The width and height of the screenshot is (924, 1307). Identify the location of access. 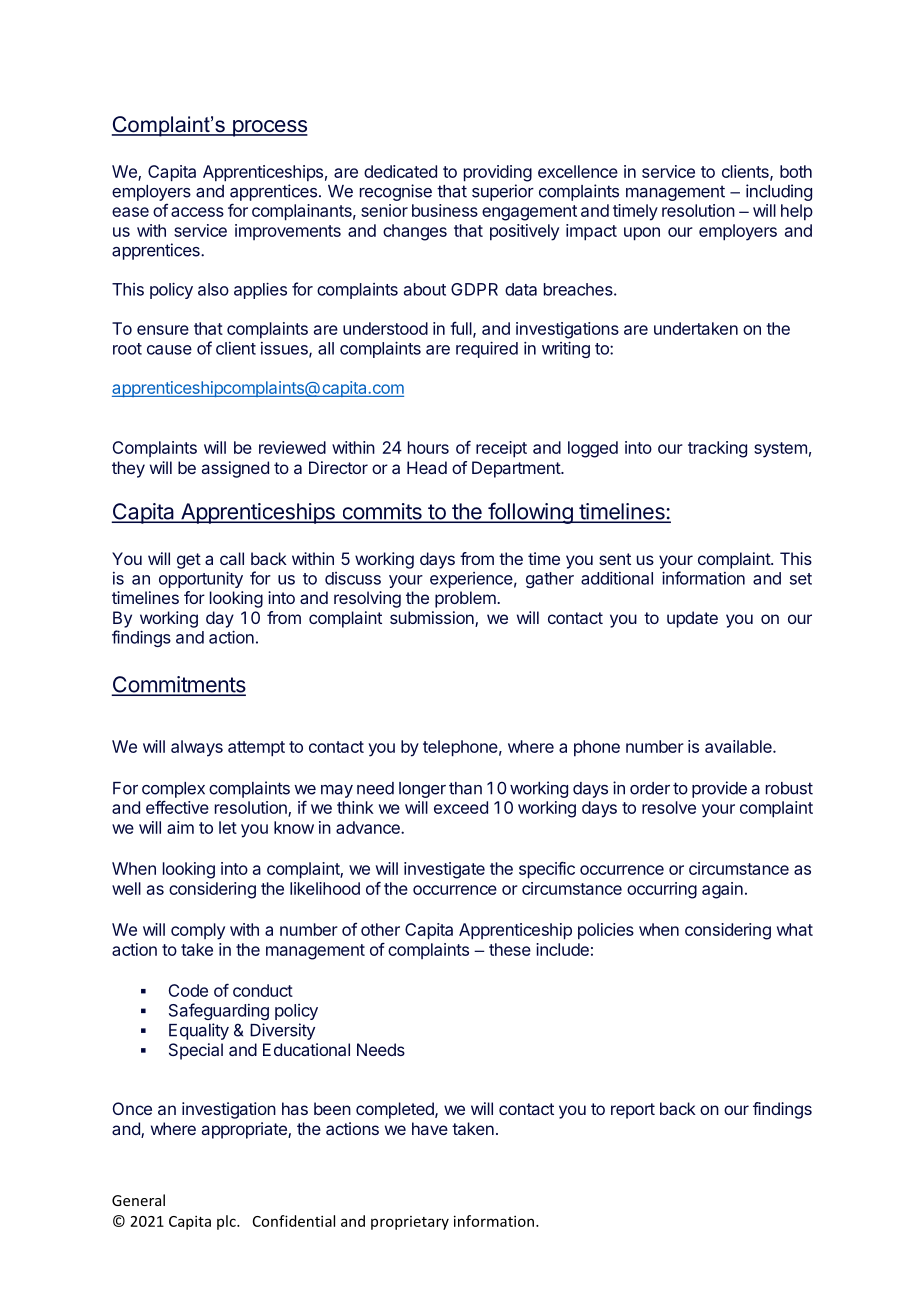
(197, 212).
